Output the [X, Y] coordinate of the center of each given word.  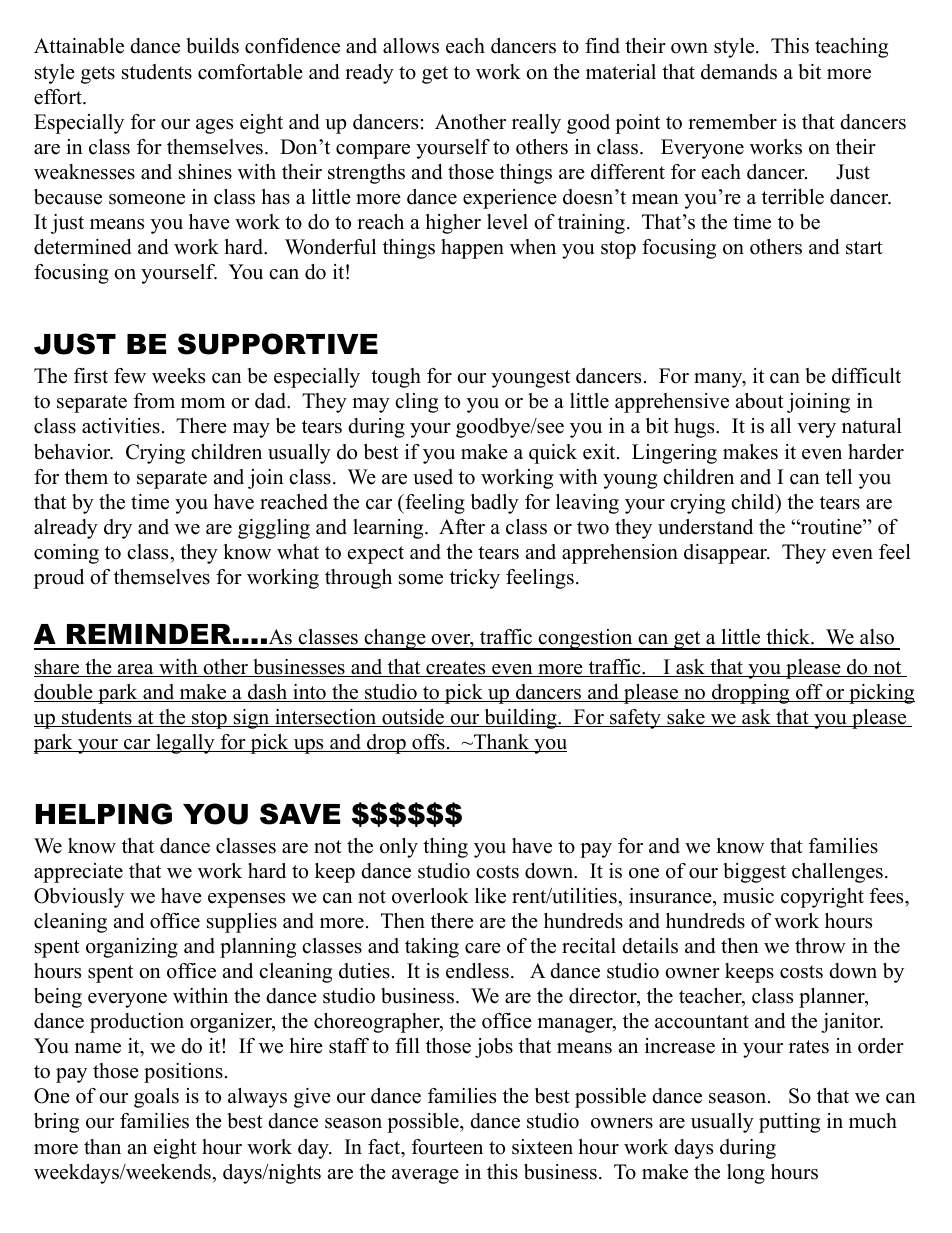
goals [156, 1098]
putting [789, 1123]
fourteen [447, 1147]
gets [98, 75]
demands [739, 72]
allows [411, 46]
